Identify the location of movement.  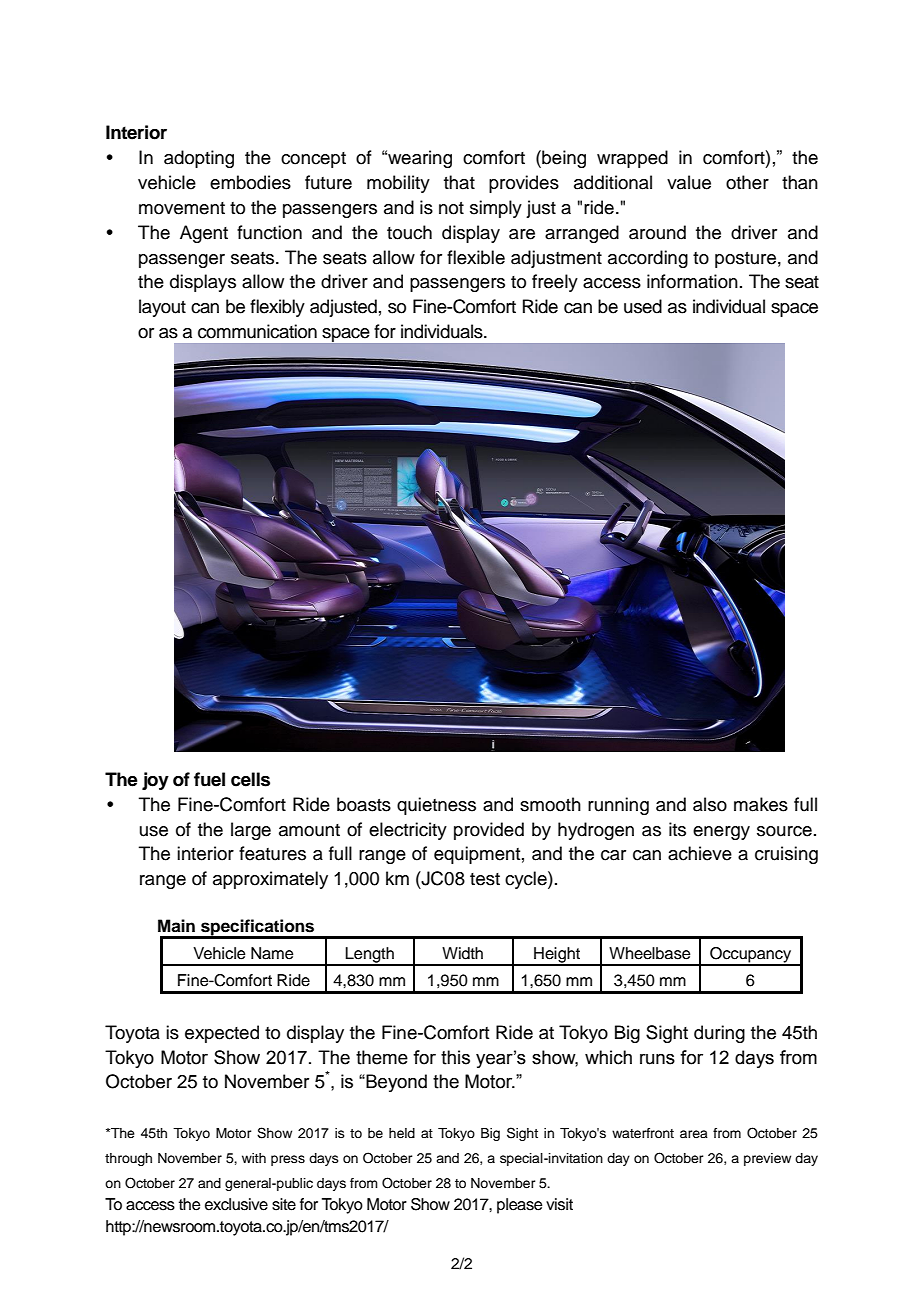
(182, 208).
